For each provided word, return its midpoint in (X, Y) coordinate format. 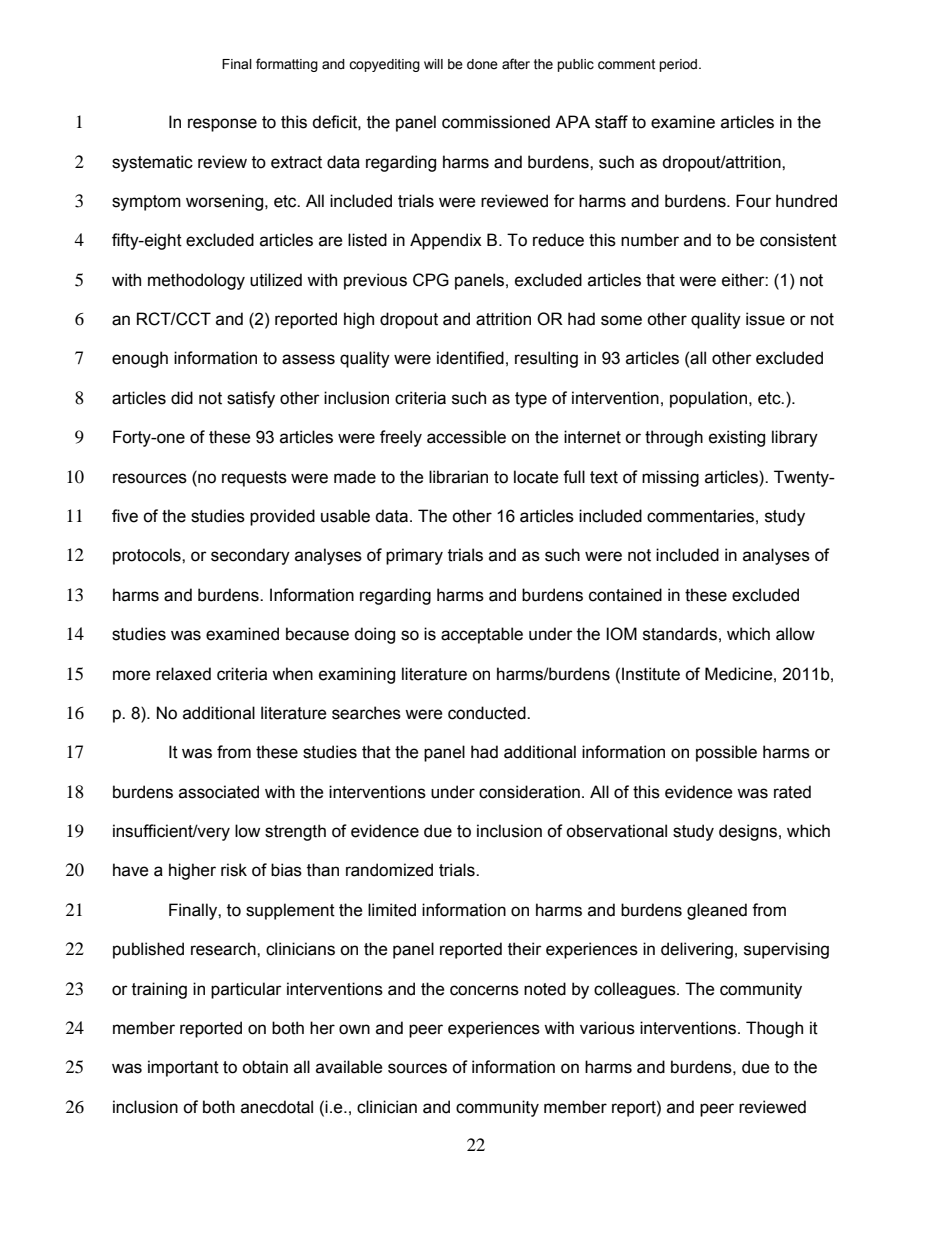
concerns (484, 990)
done (482, 64)
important (183, 1068)
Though (774, 1029)
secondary (250, 556)
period (679, 65)
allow (795, 634)
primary (414, 556)
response (222, 125)
